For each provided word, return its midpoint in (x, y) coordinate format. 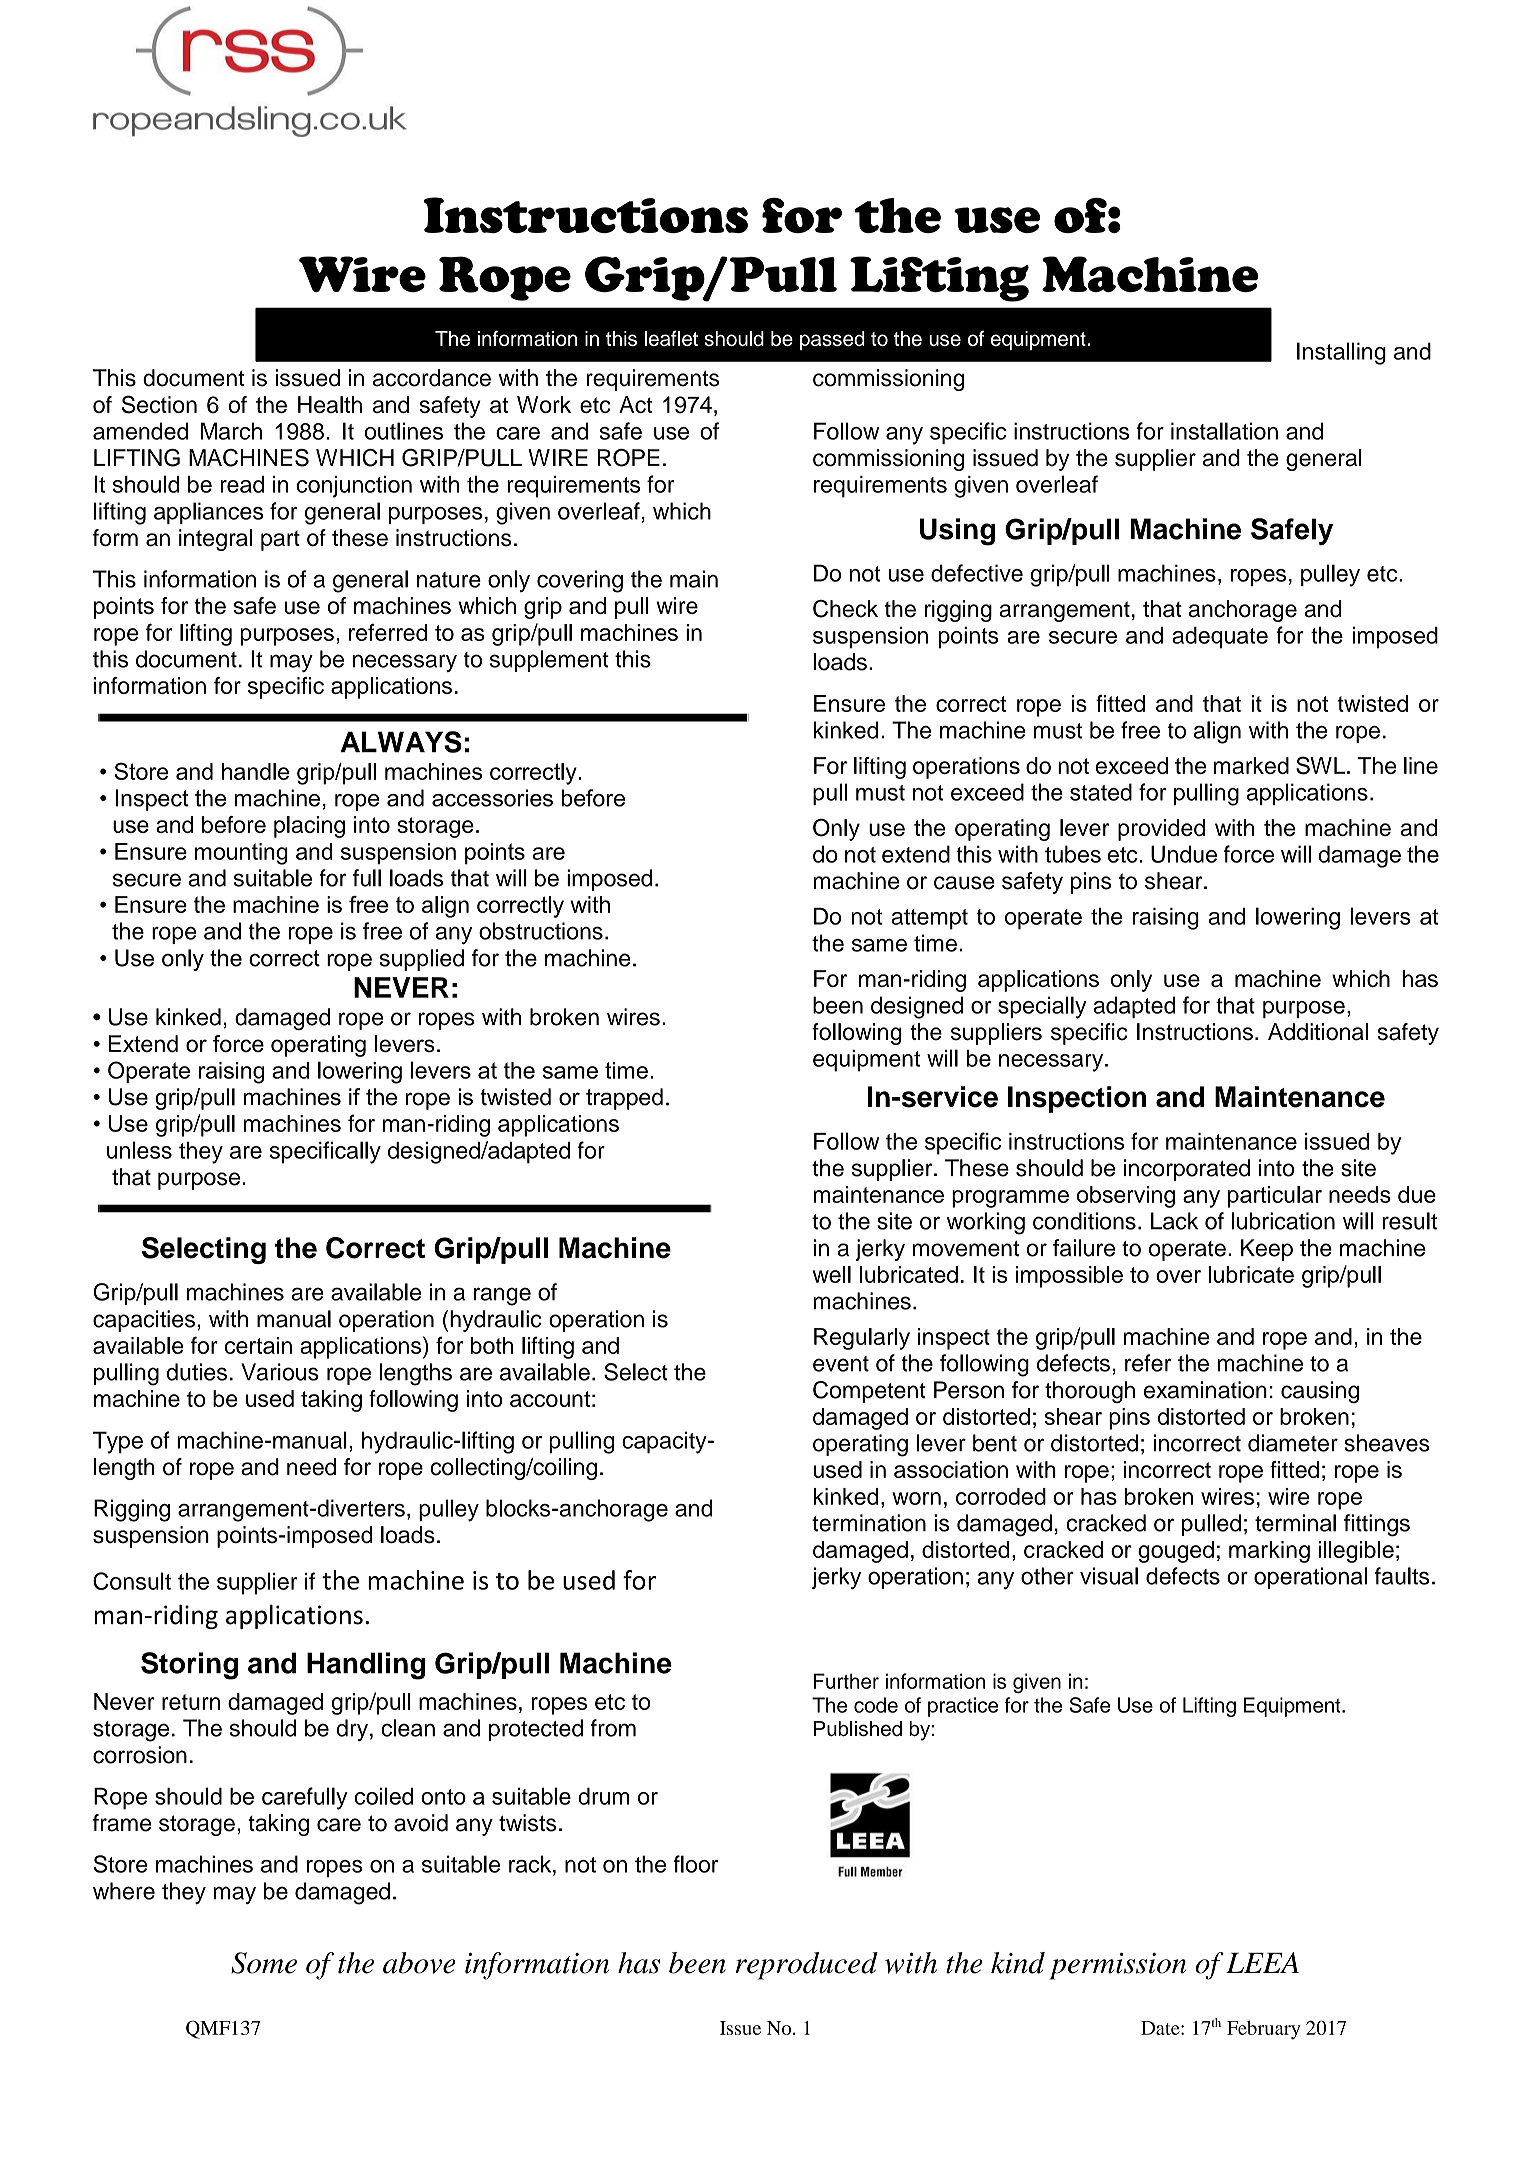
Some (264, 1963)
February (1264, 2030)
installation (1224, 431)
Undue (1184, 854)
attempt (929, 919)
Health (330, 404)
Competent (869, 1392)
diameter (1293, 1443)
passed (832, 340)
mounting (241, 854)
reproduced (807, 1966)
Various (280, 1372)
